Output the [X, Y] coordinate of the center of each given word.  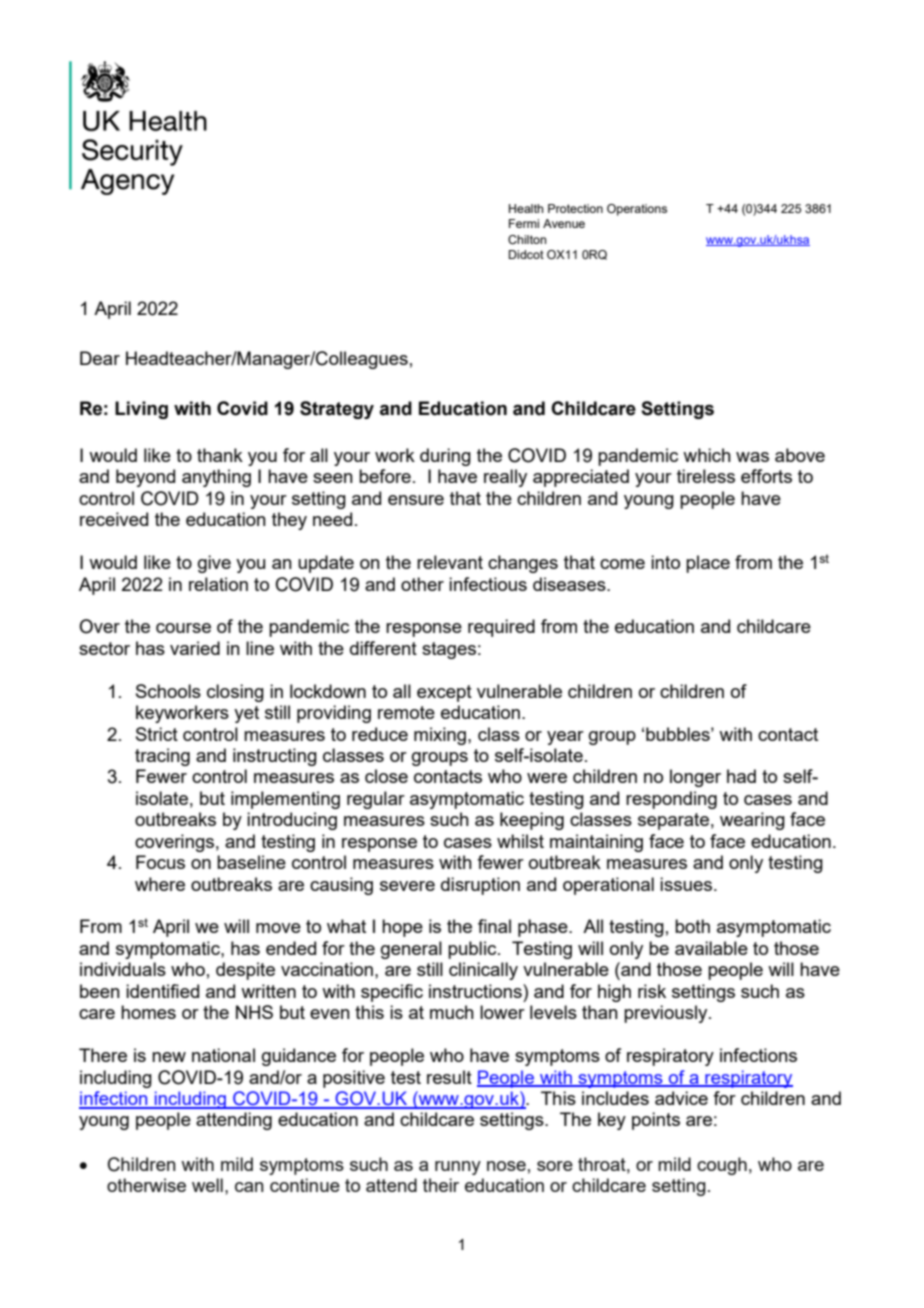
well [207, 1185]
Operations [637, 210]
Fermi [524, 223]
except [444, 693]
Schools [168, 691]
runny [458, 1168]
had [741, 776]
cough [722, 1166]
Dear [100, 358]
